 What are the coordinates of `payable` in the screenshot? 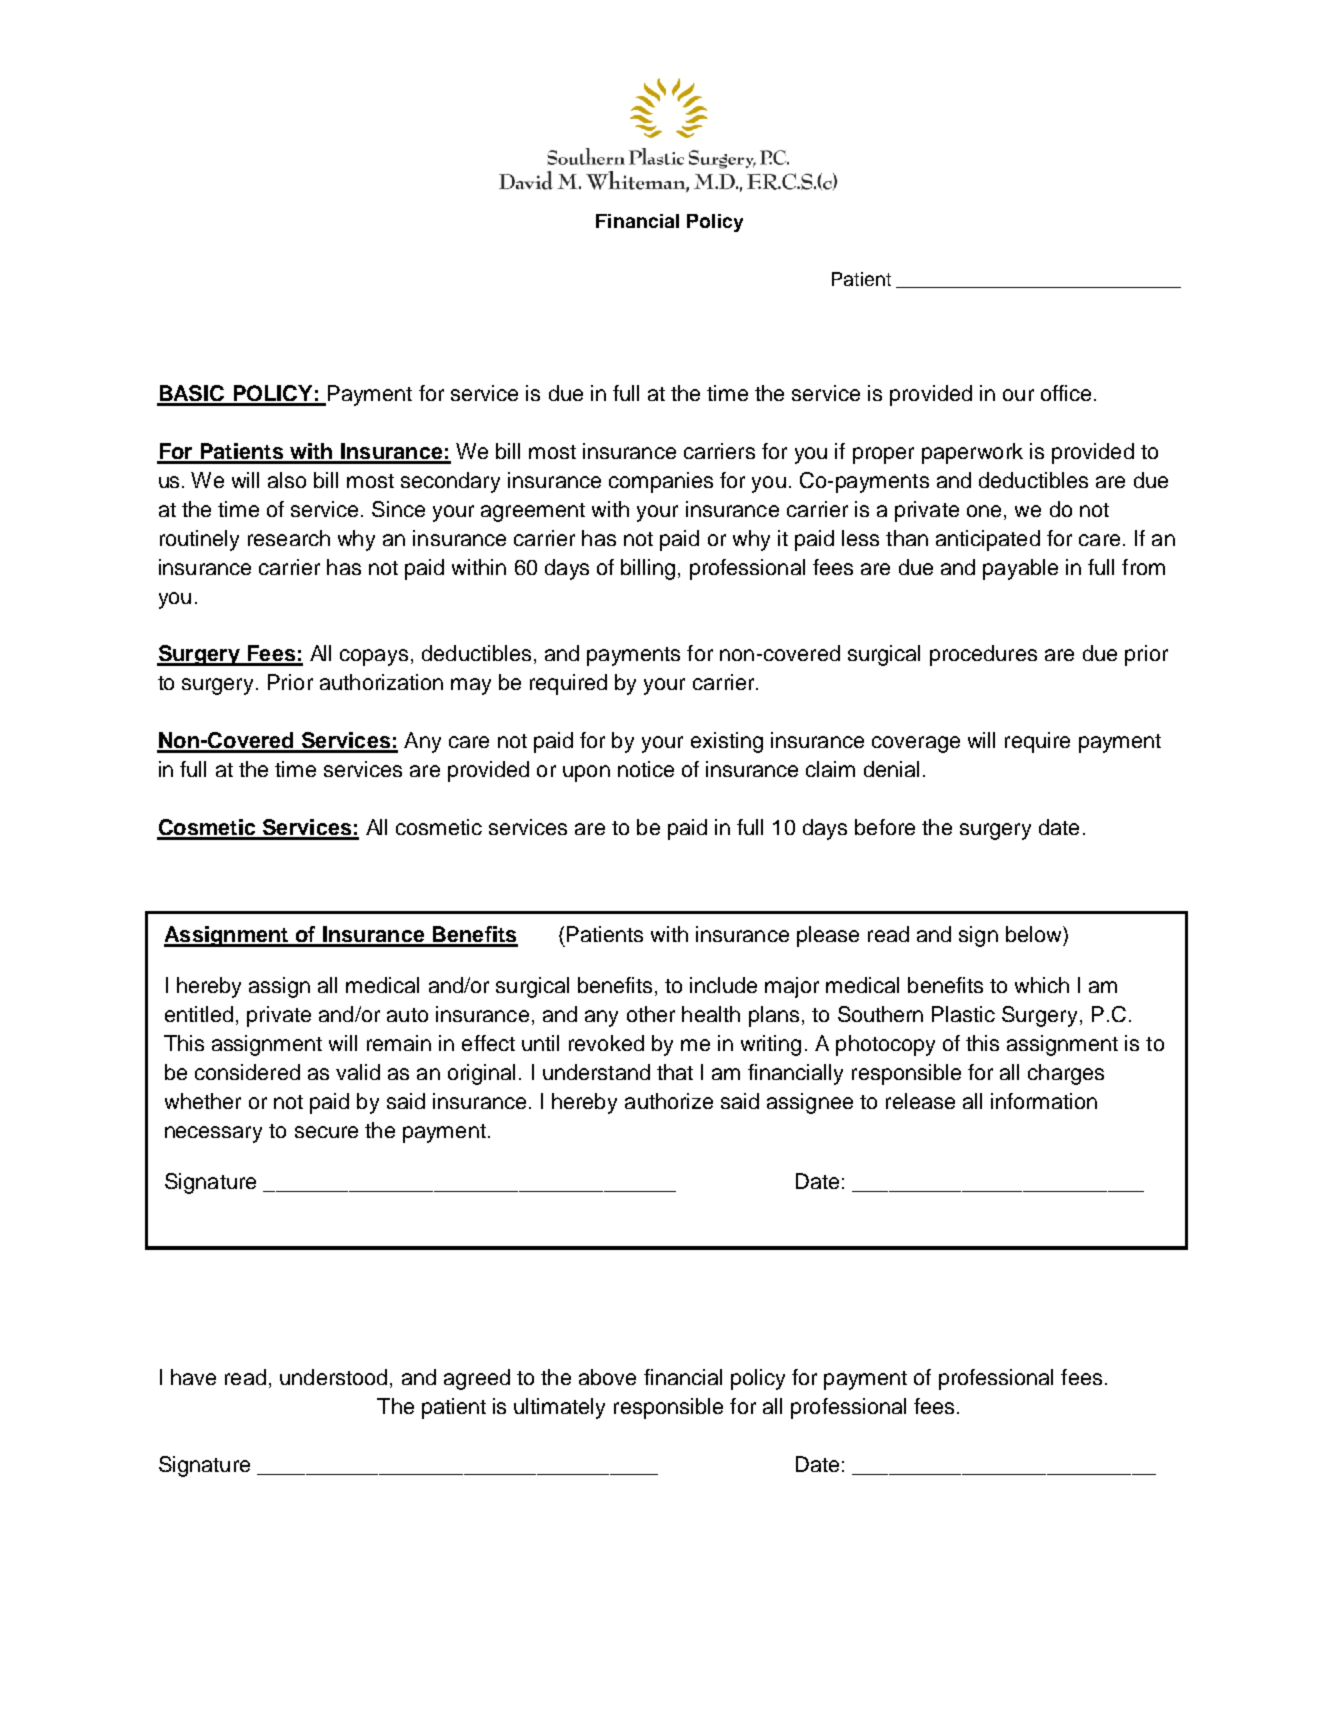 It's located at (1020, 569).
